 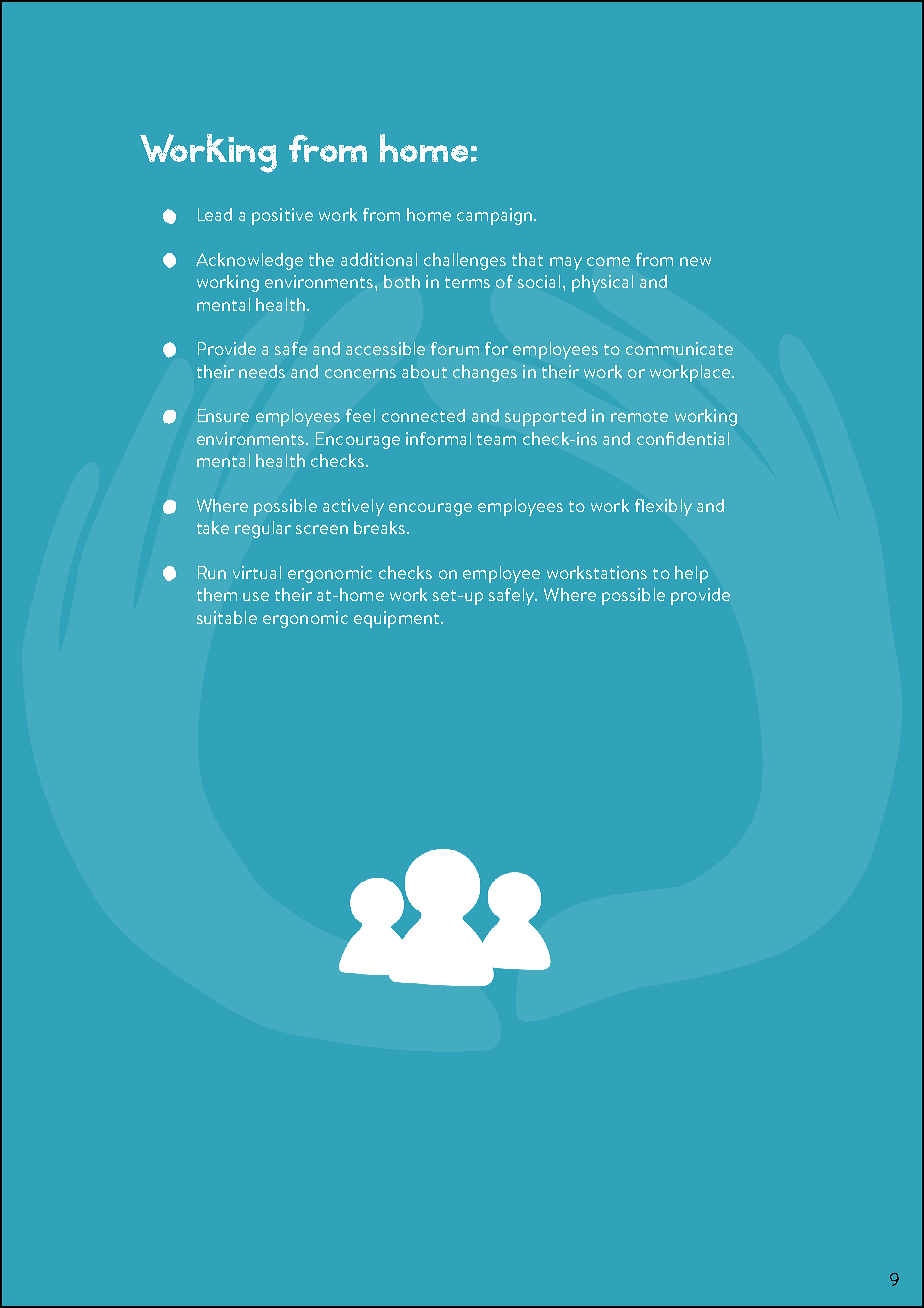 I want to click on flexibly, so click(x=663, y=507).
